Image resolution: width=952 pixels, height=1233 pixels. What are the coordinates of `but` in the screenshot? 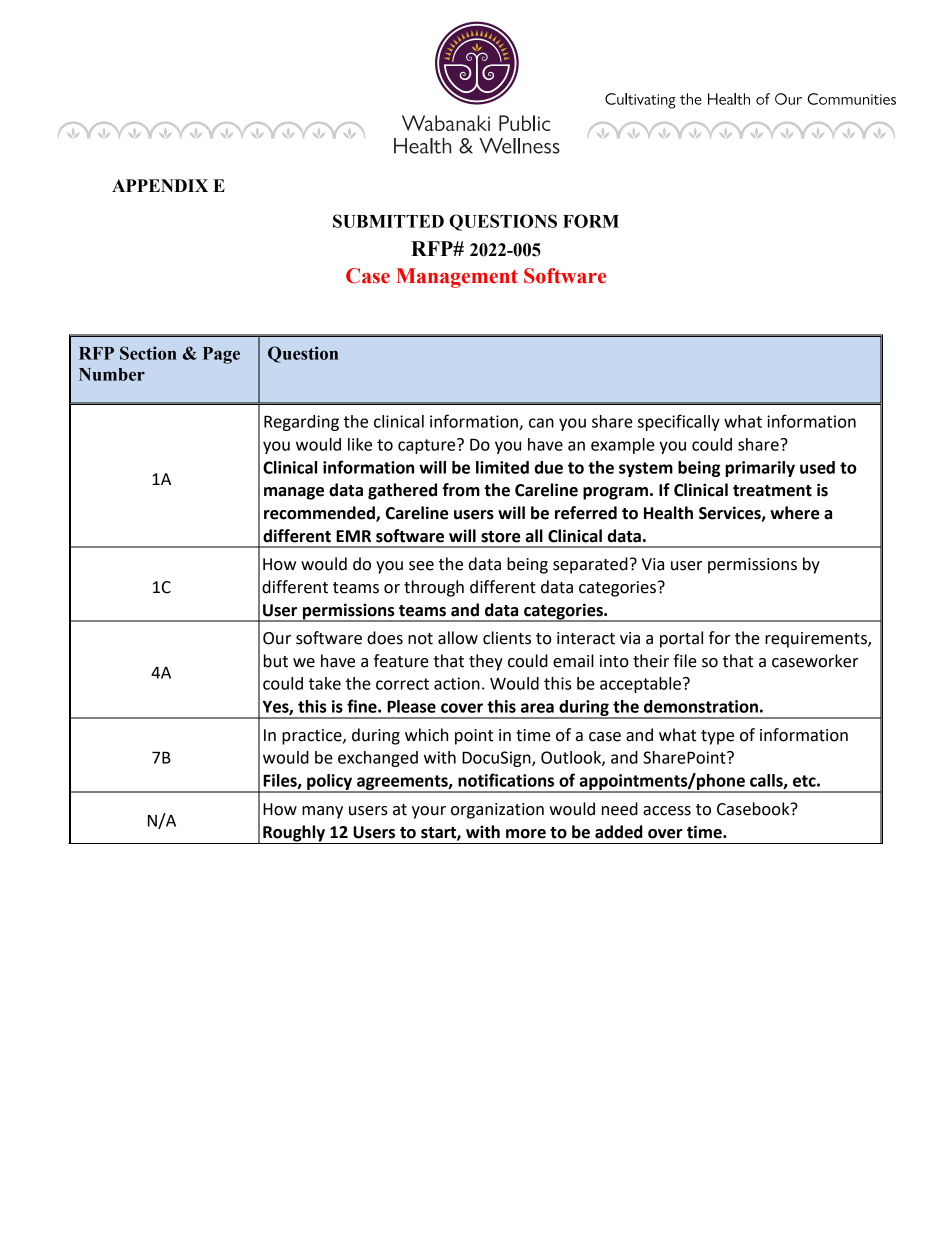 It's located at (276, 661).
